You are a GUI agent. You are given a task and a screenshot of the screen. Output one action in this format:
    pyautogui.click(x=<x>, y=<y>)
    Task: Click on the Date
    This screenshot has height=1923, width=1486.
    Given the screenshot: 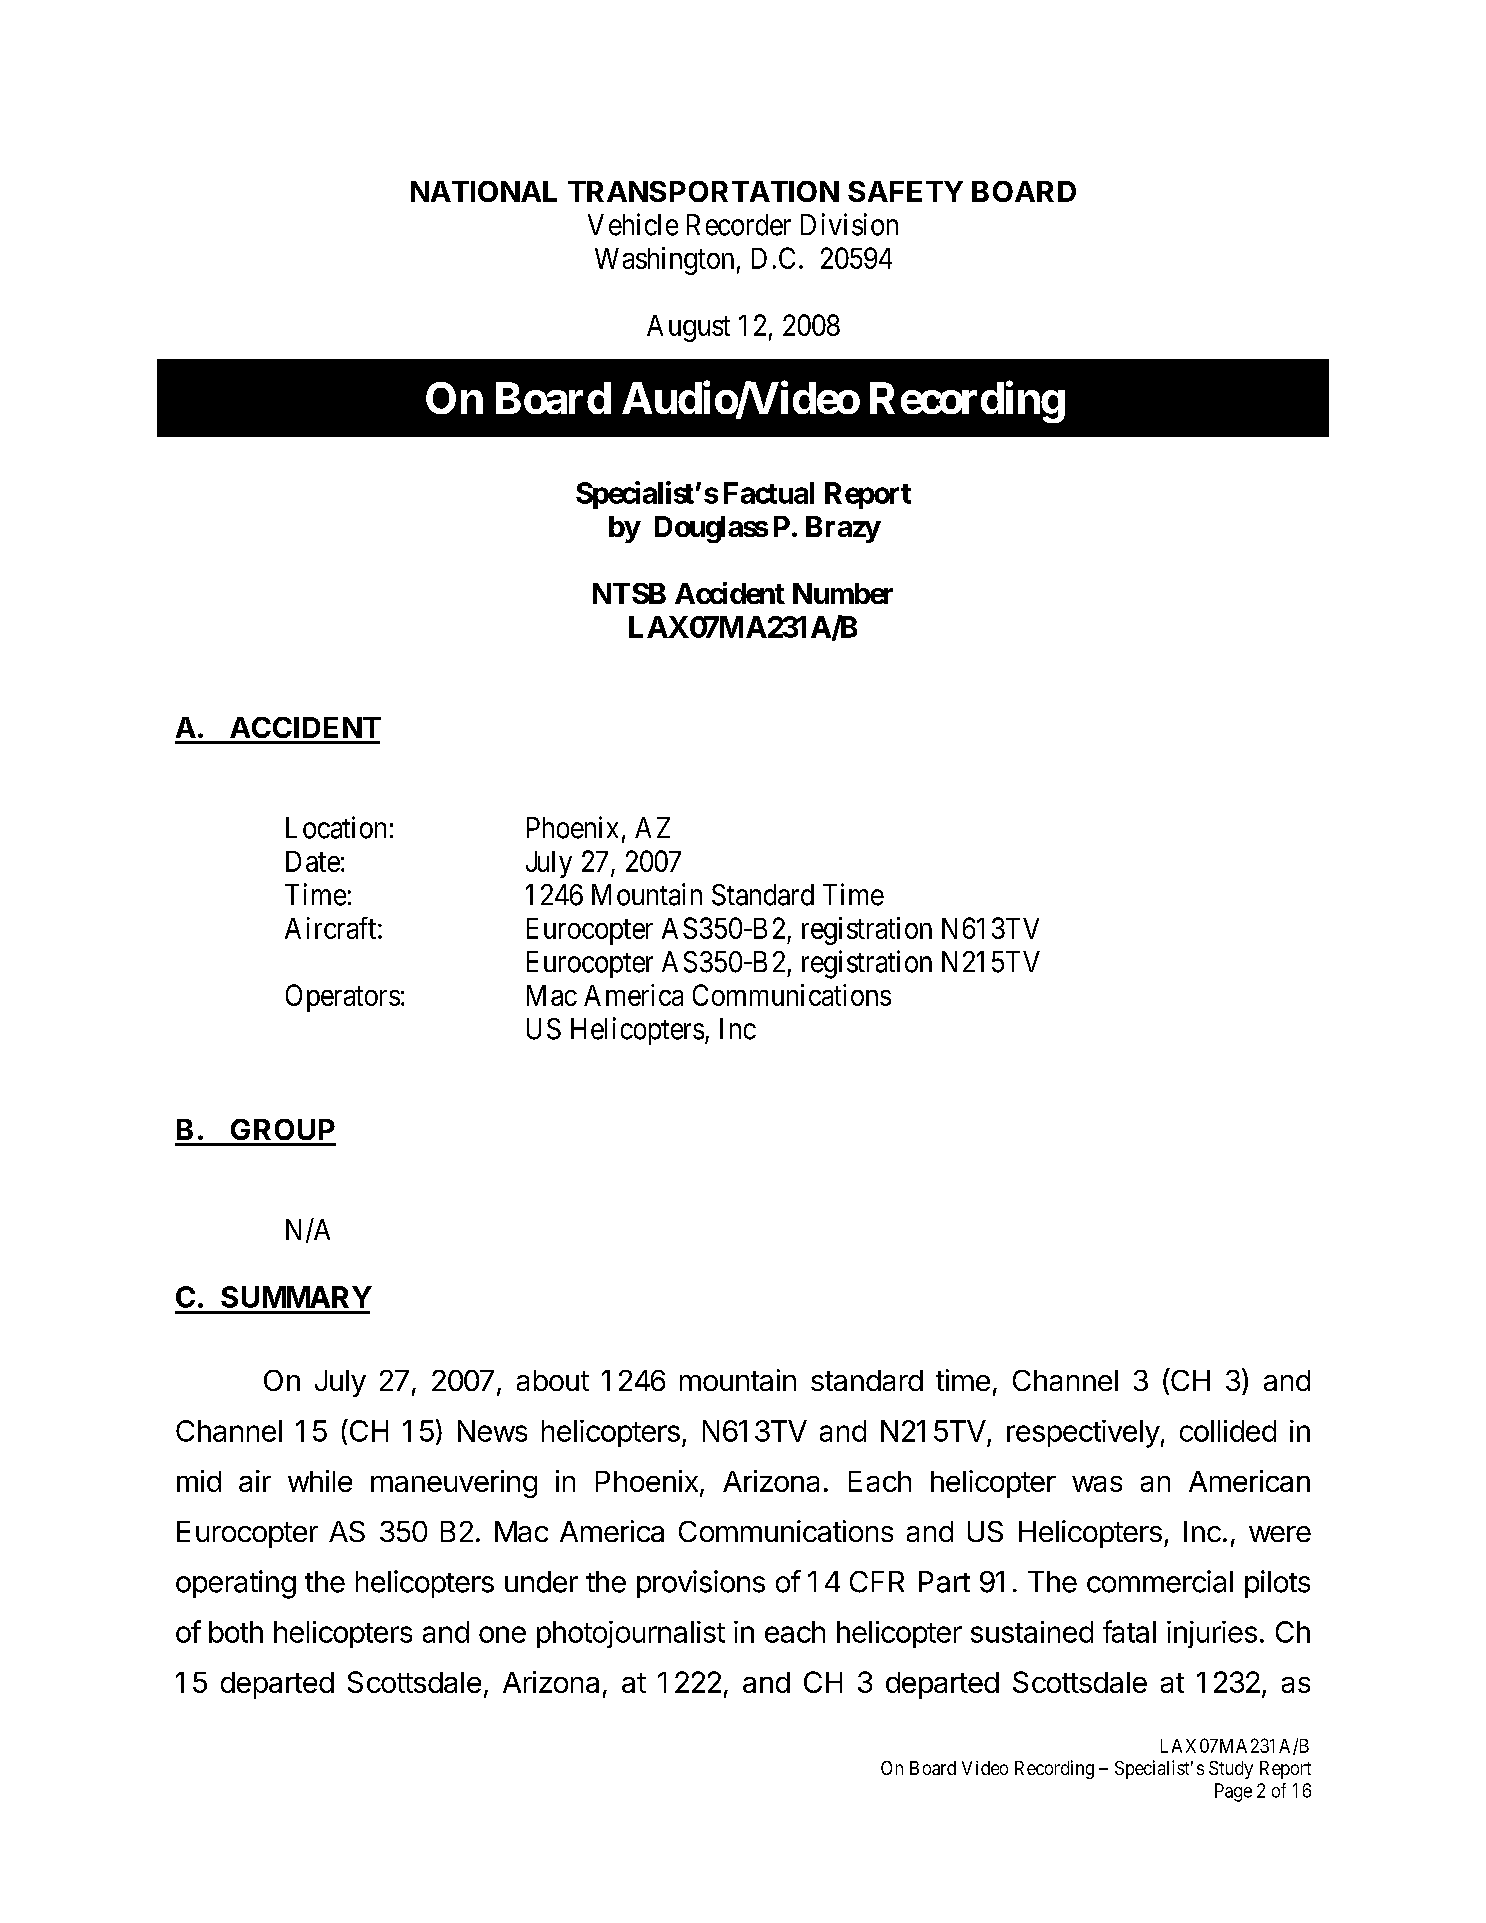 What is the action you would take?
    pyautogui.click(x=313, y=861)
